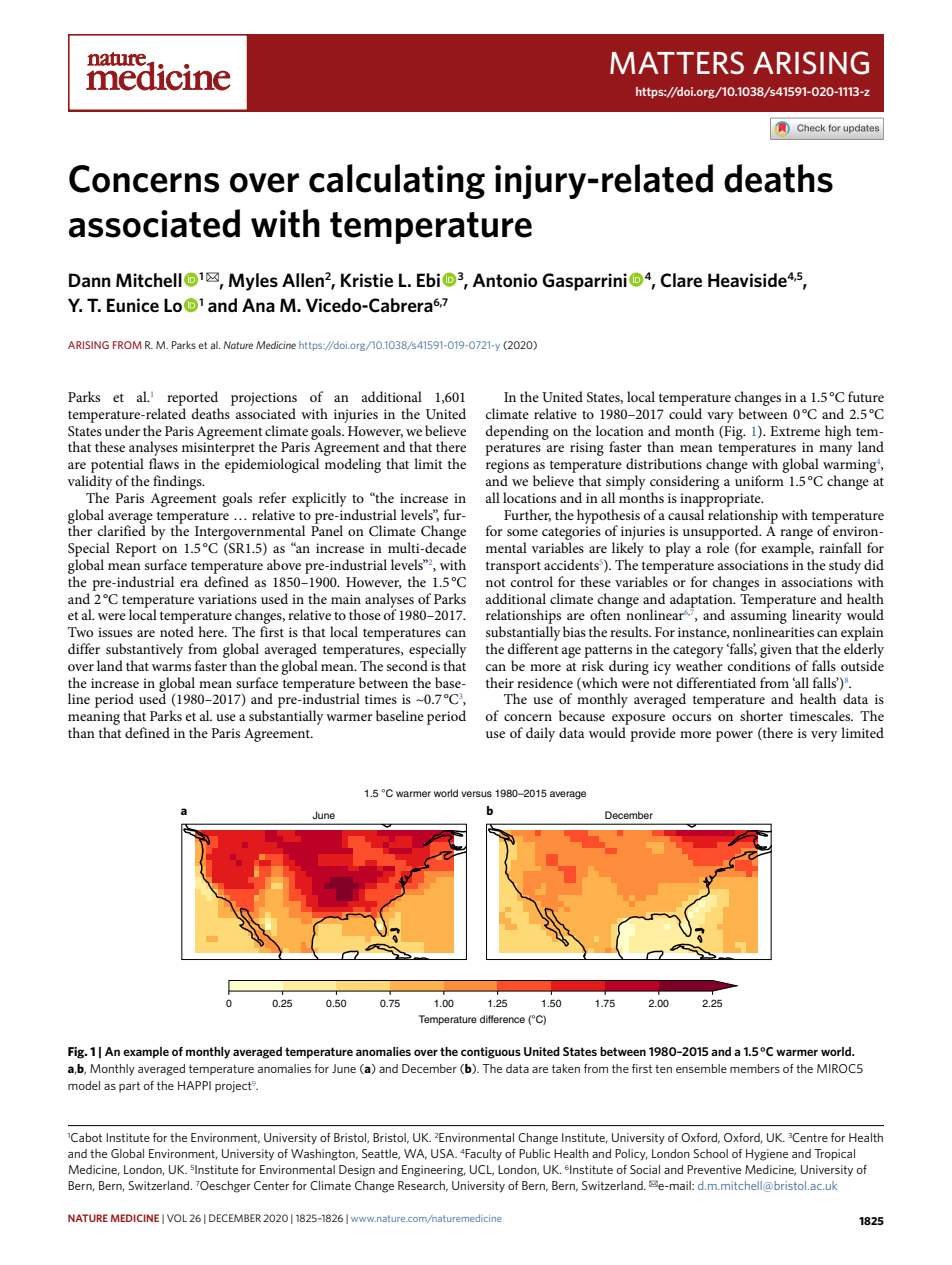 Image resolution: width=952 pixels, height=1265 pixels. I want to click on given, so click(776, 651).
